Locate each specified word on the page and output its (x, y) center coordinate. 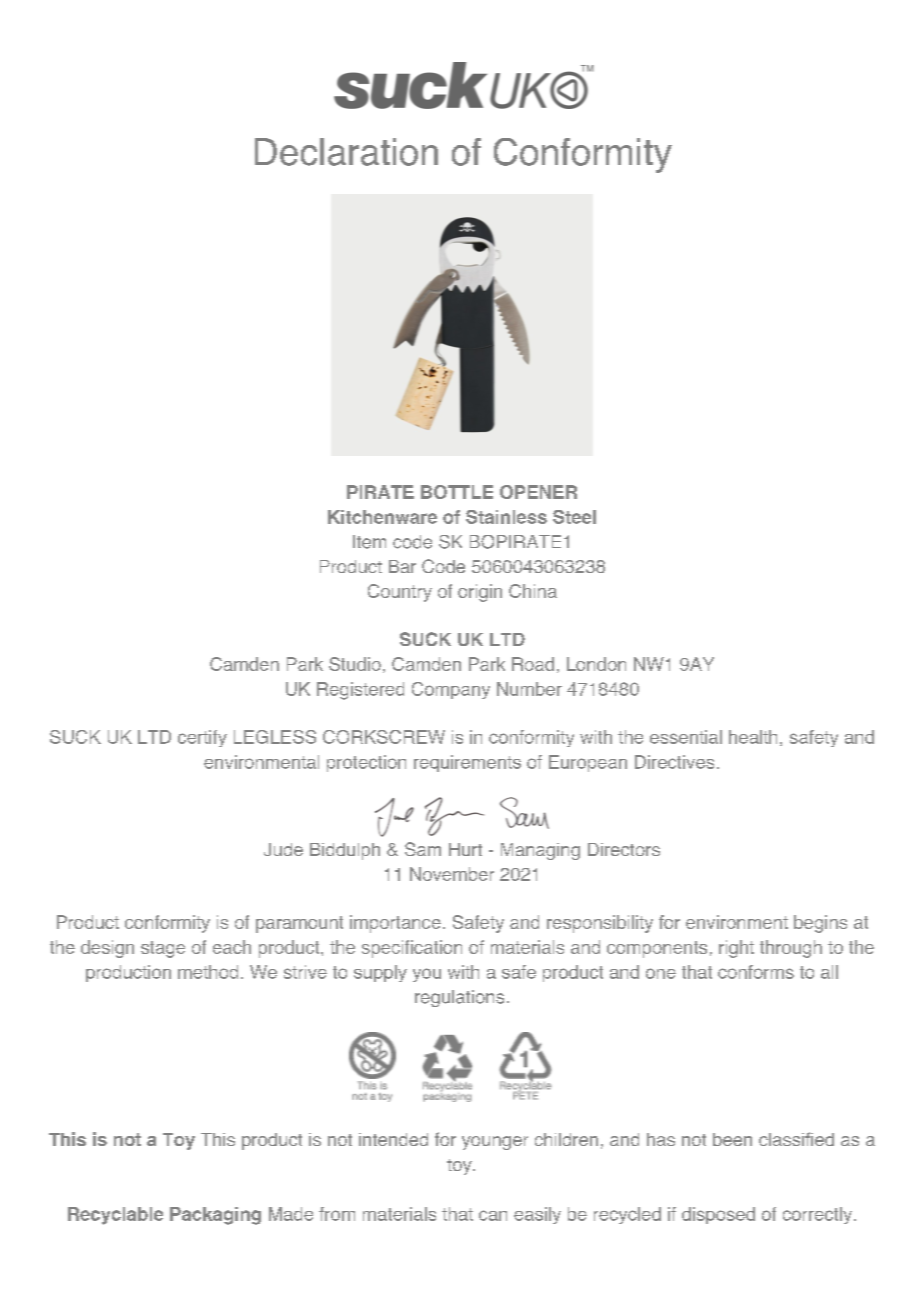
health (753, 737)
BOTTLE (457, 492)
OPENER (538, 492)
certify (202, 738)
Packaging (215, 1216)
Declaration (346, 152)
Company (451, 690)
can (493, 1215)
